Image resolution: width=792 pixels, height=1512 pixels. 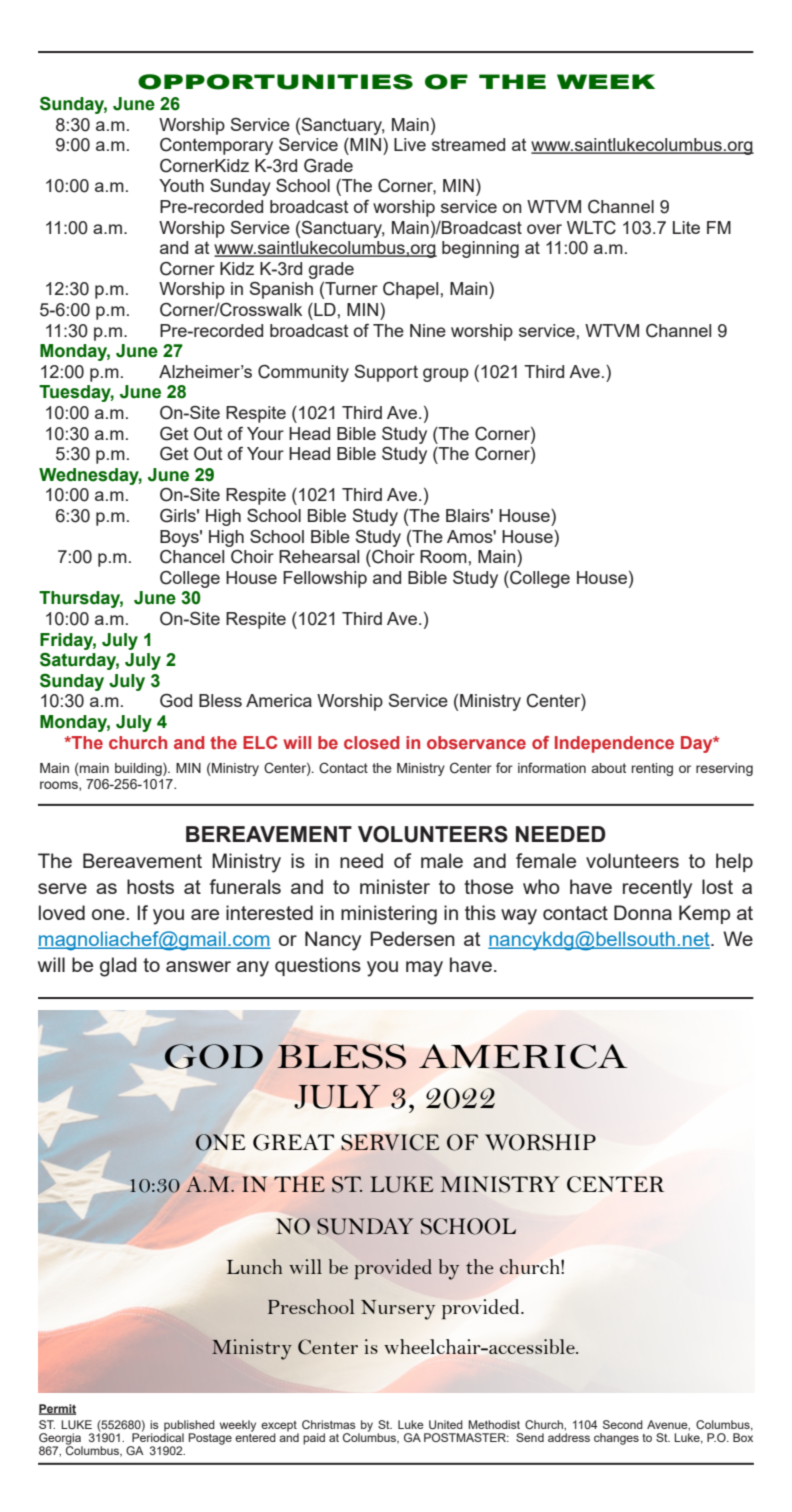 What do you see at coordinates (139, 769) in the page?
I see `building` at bounding box center [139, 769].
